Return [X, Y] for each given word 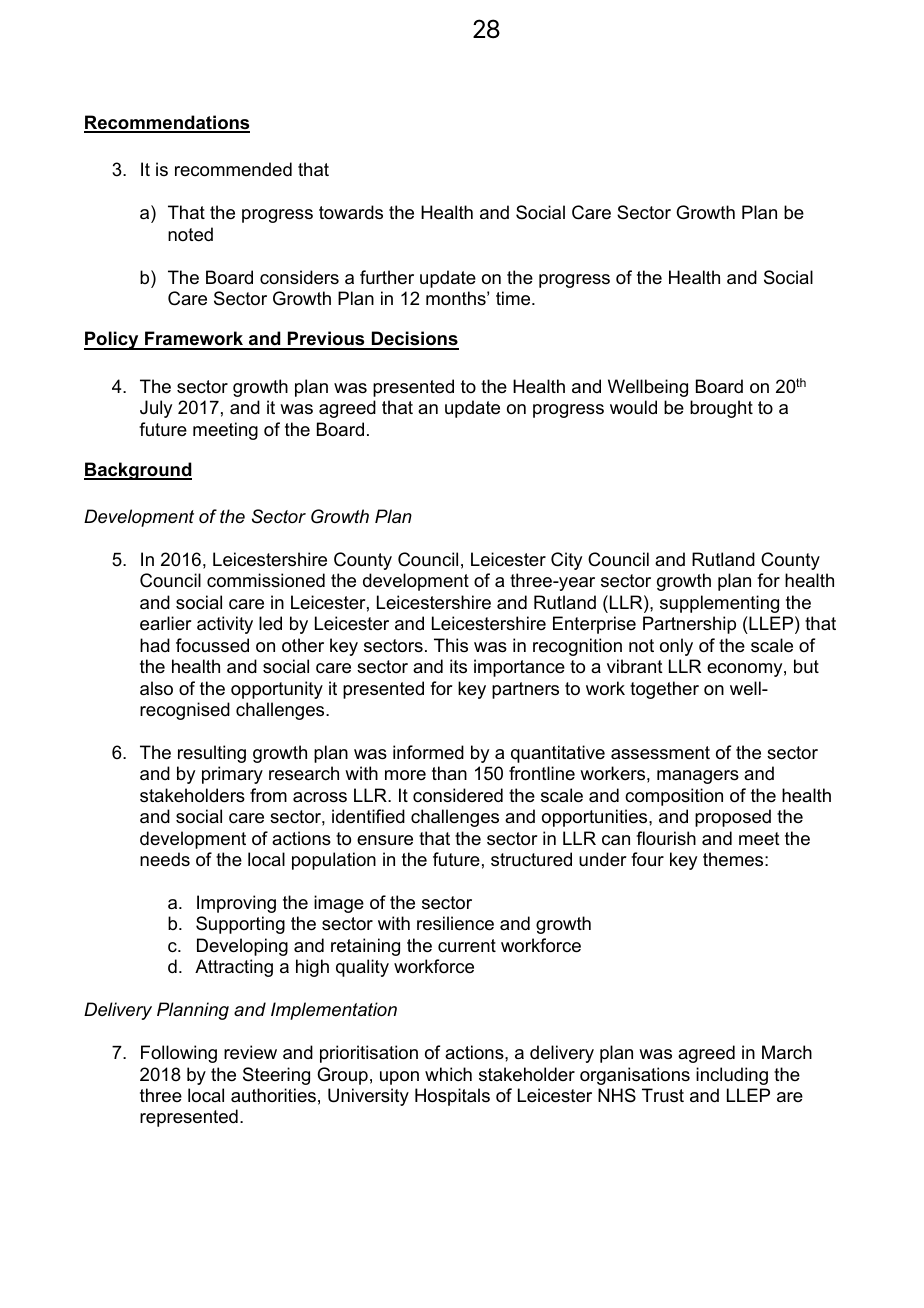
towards [351, 212]
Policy [112, 340]
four [647, 859]
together [664, 690]
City [566, 561]
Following [179, 1054]
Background [138, 471]
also [156, 688]
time [514, 298]
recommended [233, 169]
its [458, 666]
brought [721, 409]
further [387, 277]
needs [165, 859]
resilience [455, 923]
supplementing [719, 604]
